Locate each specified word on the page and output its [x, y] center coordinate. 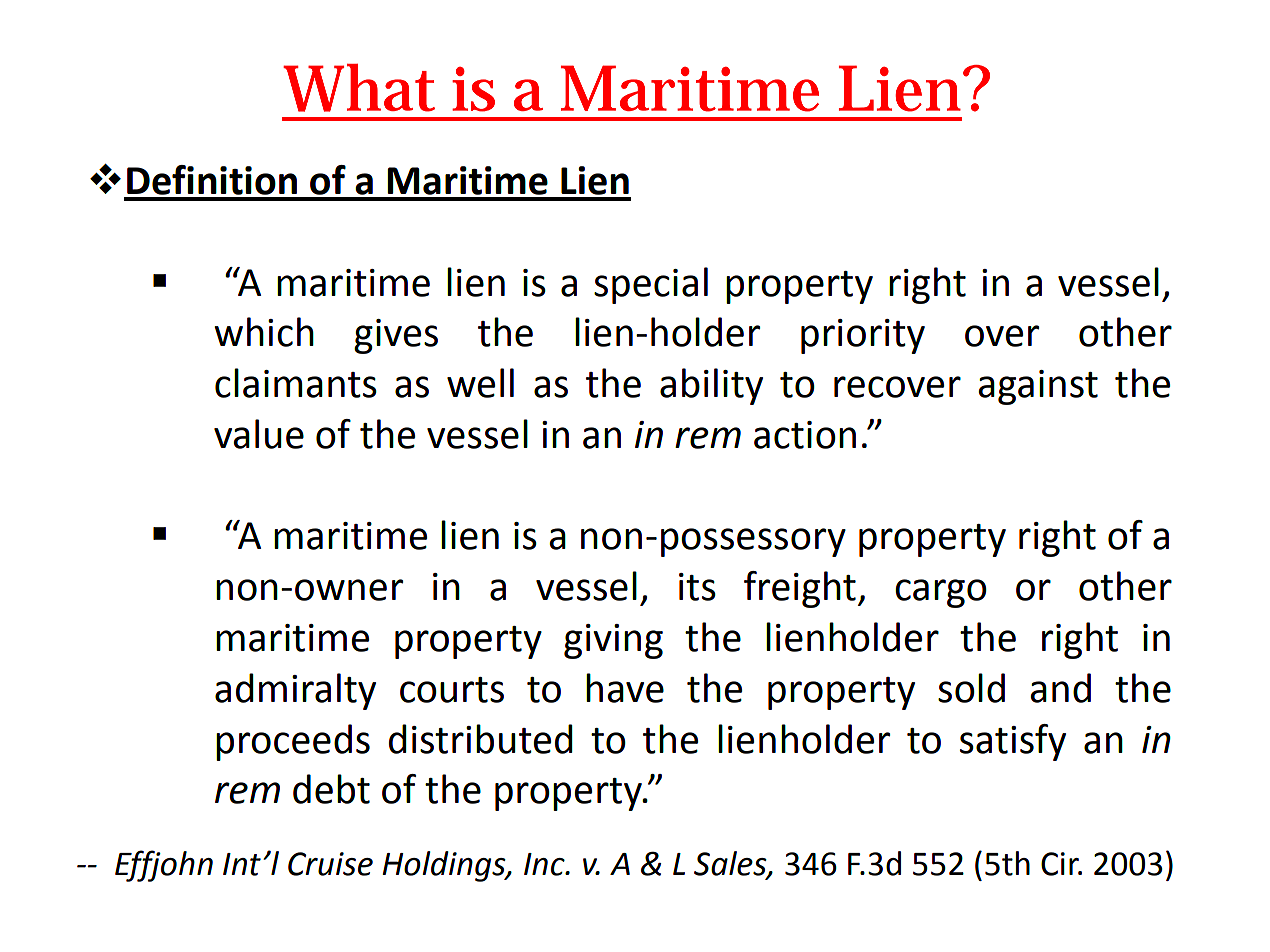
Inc [545, 864]
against [1038, 387]
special [651, 285]
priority [863, 336]
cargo [941, 593]
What [359, 88]
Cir [1061, 864]
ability [711, 386]
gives [396, 336]
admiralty [295, 691]
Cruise [330, 864]
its [697, 587]
